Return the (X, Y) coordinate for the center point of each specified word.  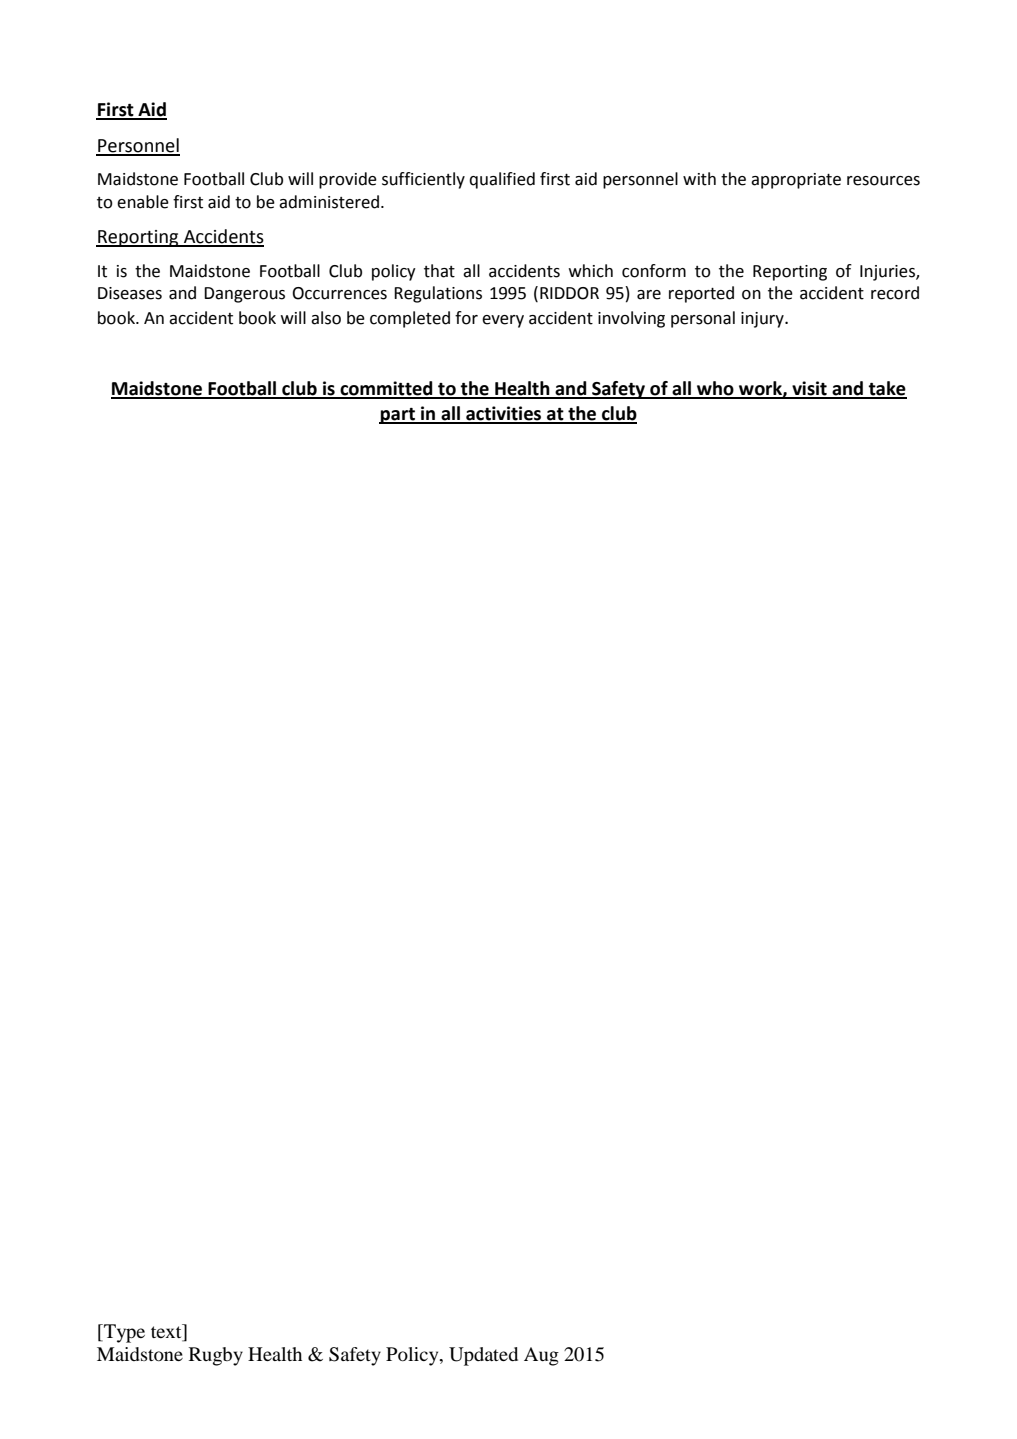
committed (386, 389)
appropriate (796, 181)
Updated (483, 1356)
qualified (502, 180)
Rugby (216, 1356)
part (398, 416)
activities (504, 414)
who (715, 389)
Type (123, 1333)
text (167, 1332)
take (887, 389)
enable (143, 202)
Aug (541, 1356)
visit (809, 389)
